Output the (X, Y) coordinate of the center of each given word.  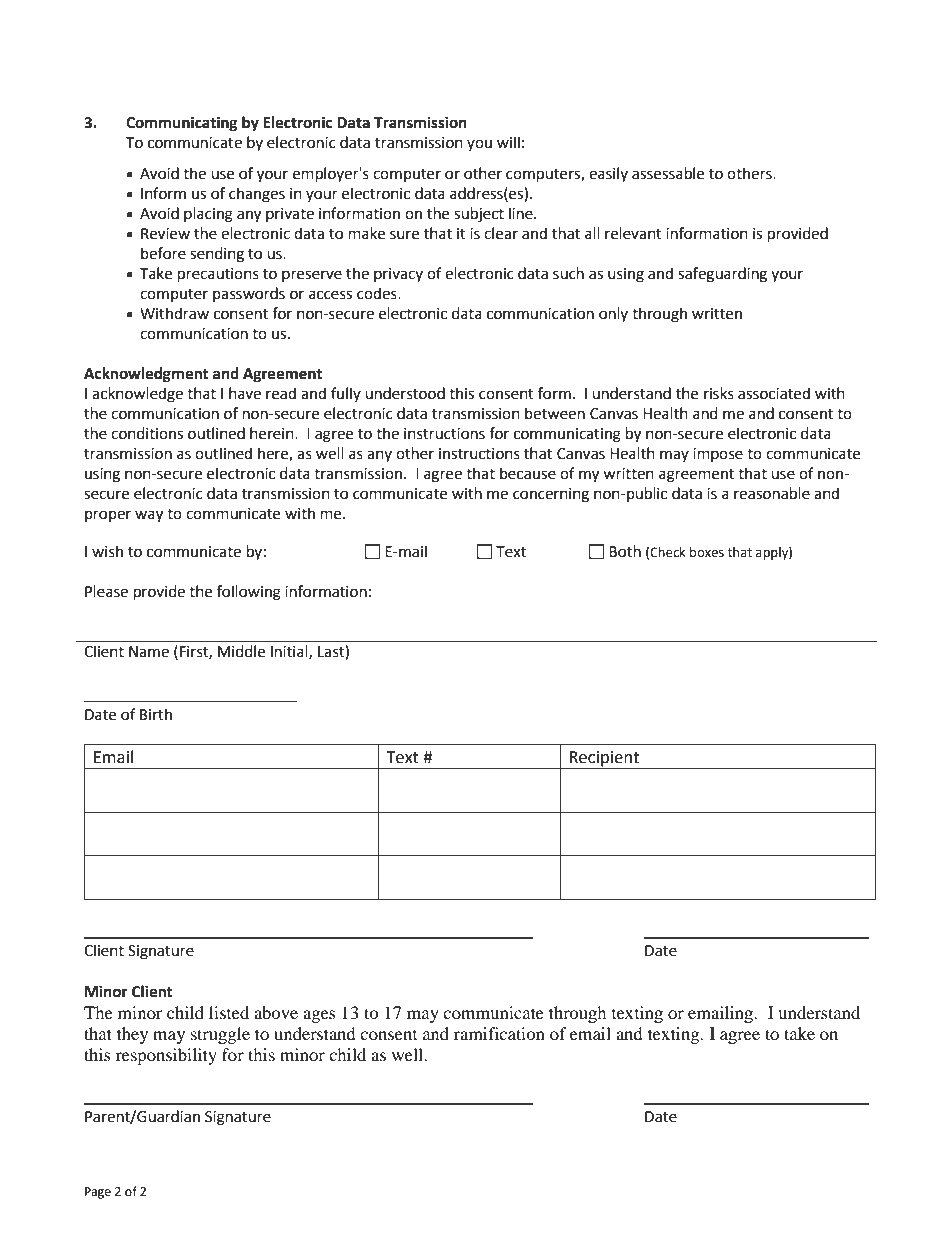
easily (608, 174)
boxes (707, 552)
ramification (499, 1033)
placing (208, 215)
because (528, 473)
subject (479, 215)
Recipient (605, 760)
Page (98, 1193)
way (149, 516)
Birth (156, 714)
